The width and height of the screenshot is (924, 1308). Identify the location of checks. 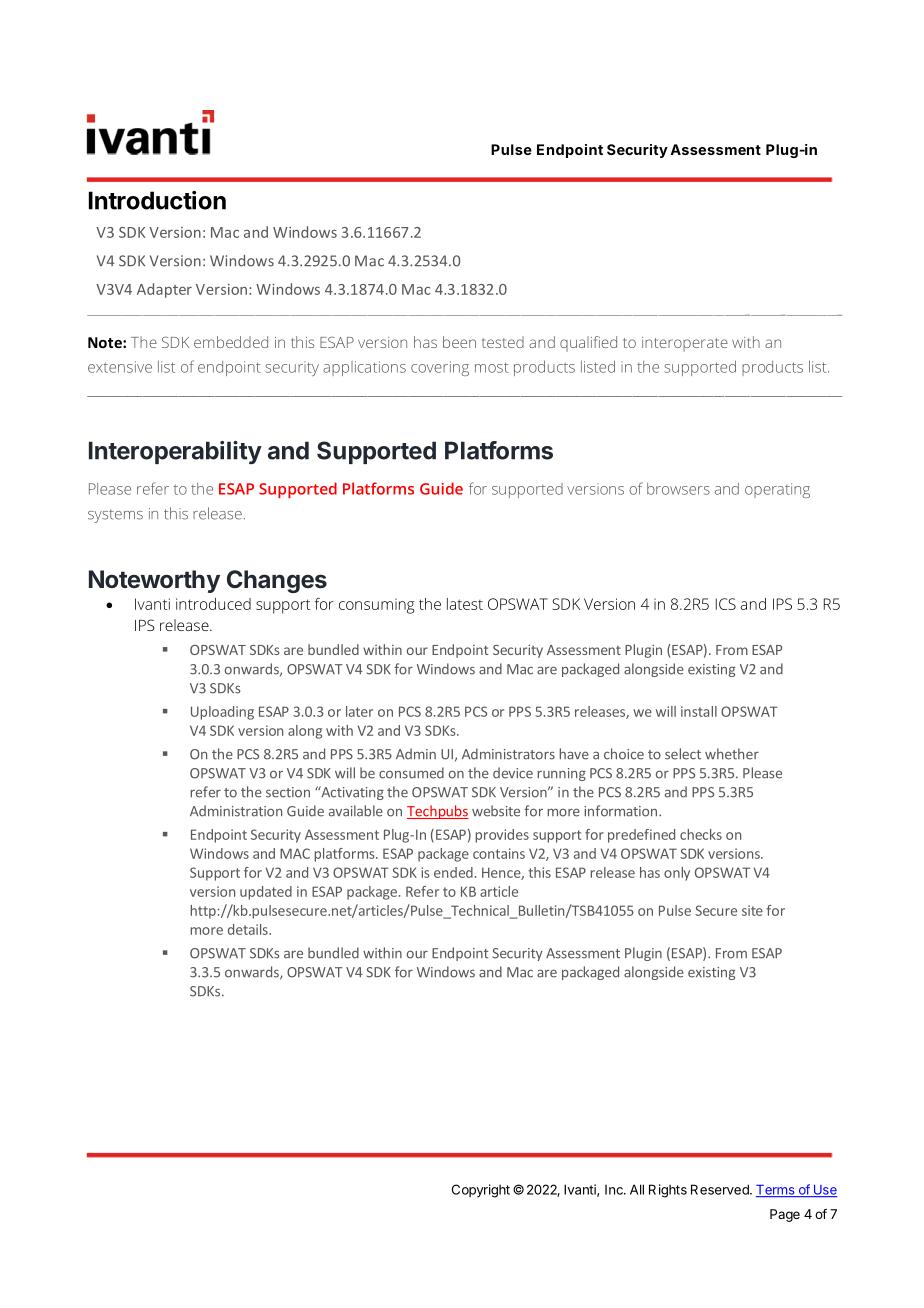
(701, 834).
